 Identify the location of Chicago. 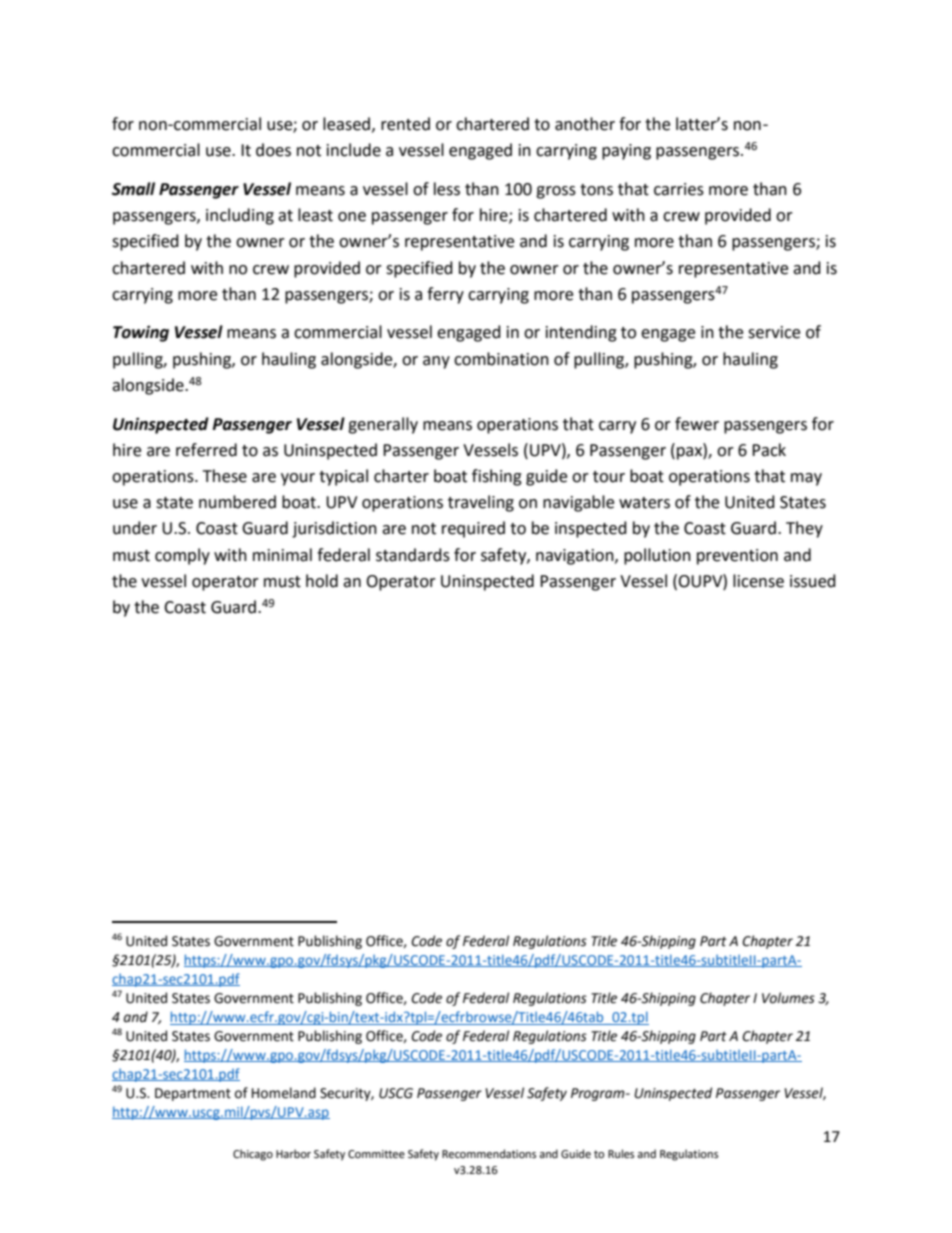
(253, 1155).
